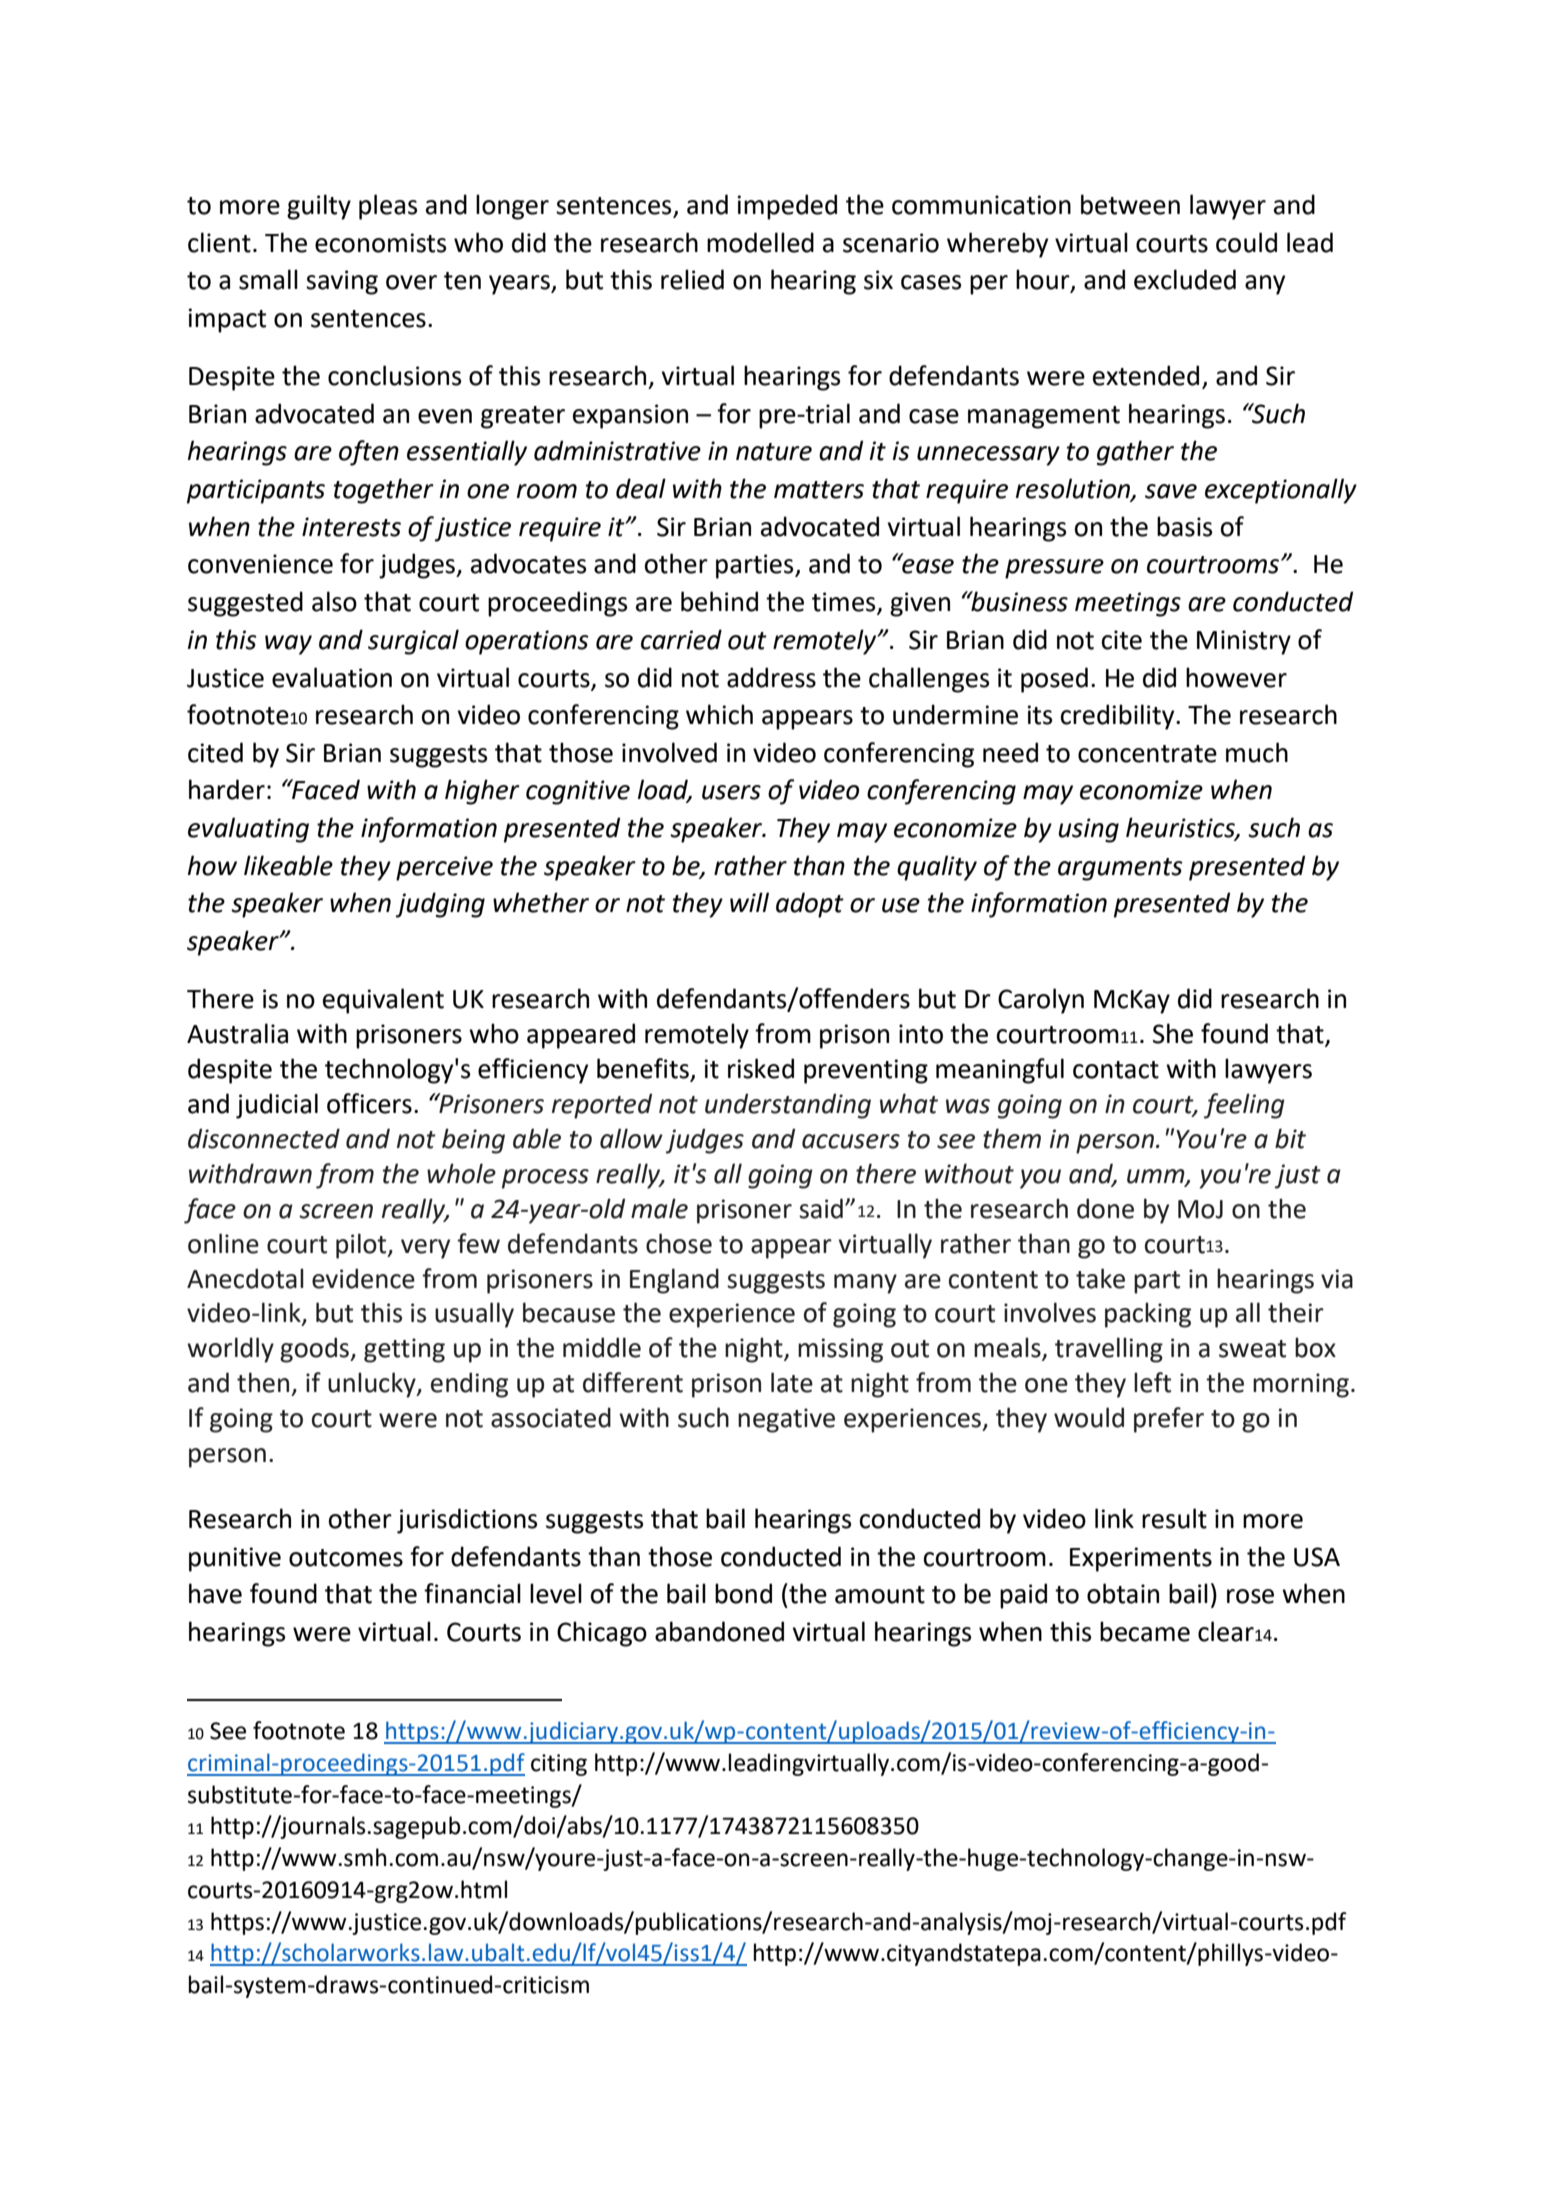 This screenshot has width=1547, height=2187. What do you see at coordinates (819, 490) in the screenshot?
I see `matters` at bounding box center [819, 490].
